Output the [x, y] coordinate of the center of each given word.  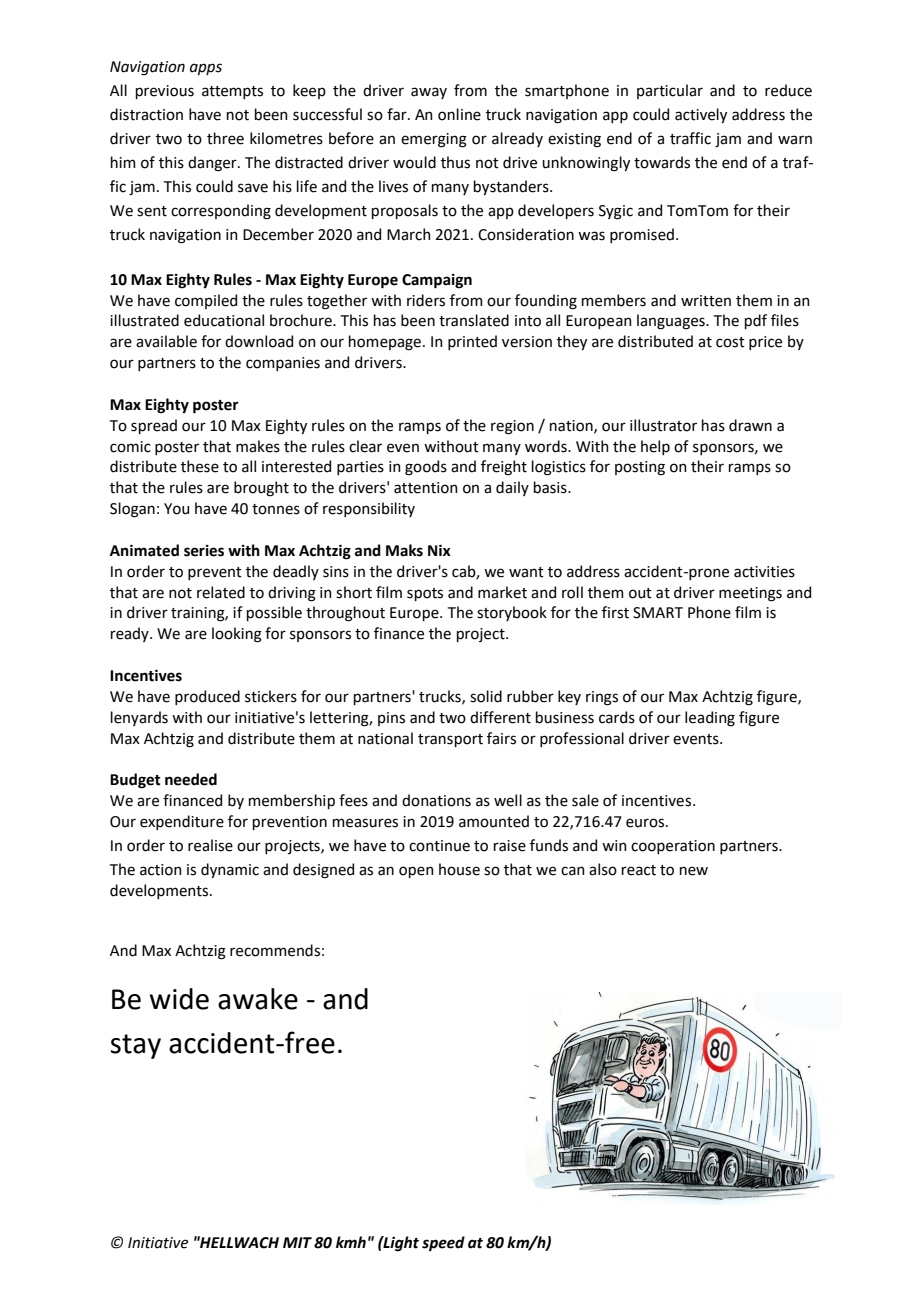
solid [486, 696]
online [459, 114]
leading [710, 719]
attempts [232, 92]
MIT [297, 1242]
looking [237, 635]
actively [701, 115]
